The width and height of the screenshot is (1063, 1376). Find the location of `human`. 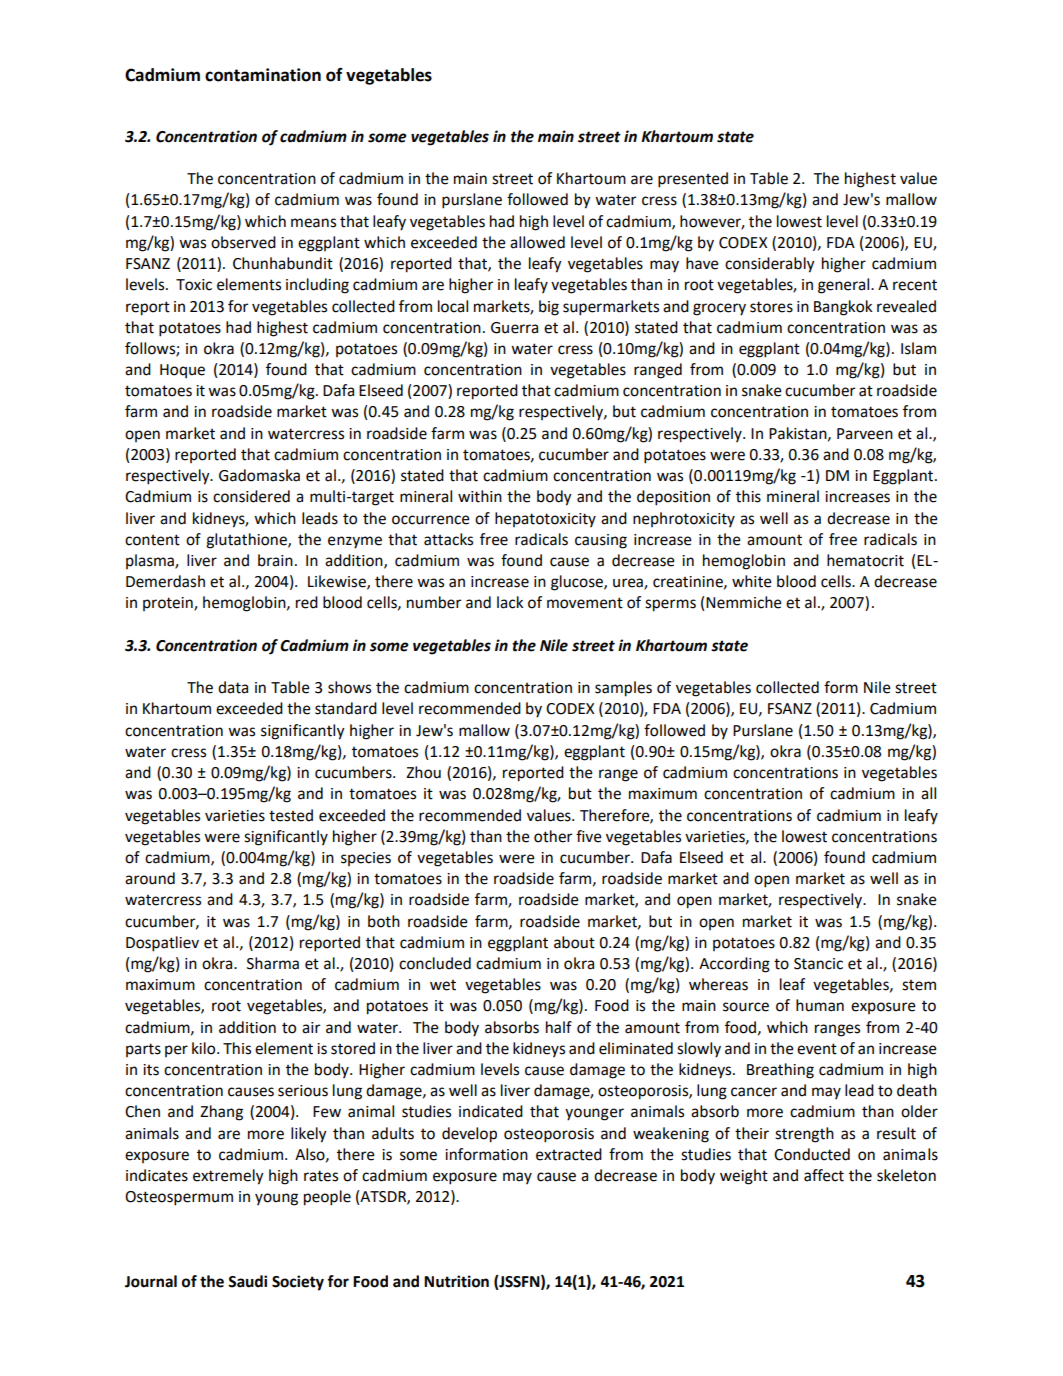

human is located at coordinates (820, 1005).
